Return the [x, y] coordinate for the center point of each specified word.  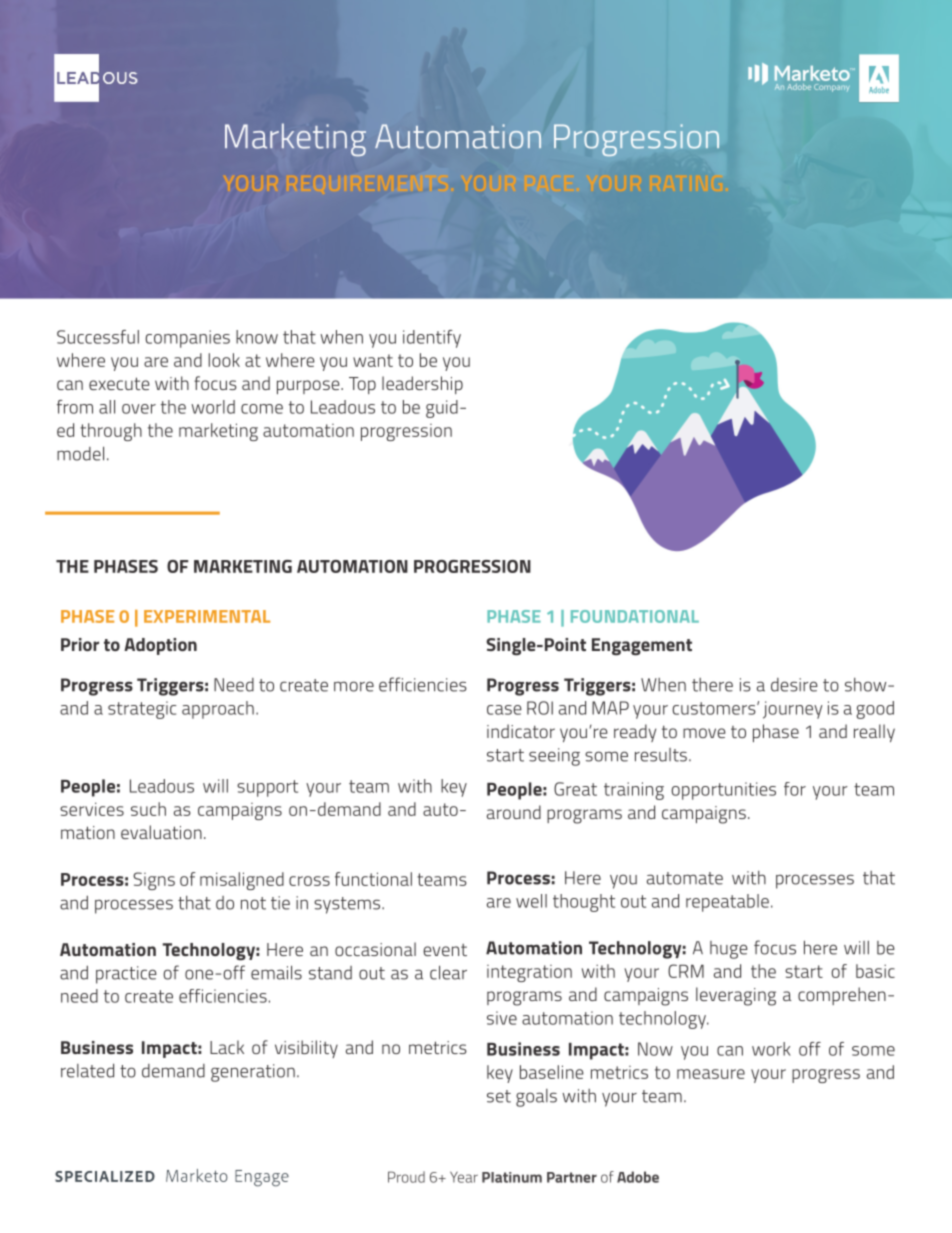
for [795, 789]
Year [464, 1177]
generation [253, 1073]
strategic [142, 710]
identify [432, 339]
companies [188, 339]
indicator [521, 731]
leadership [422, 385]
